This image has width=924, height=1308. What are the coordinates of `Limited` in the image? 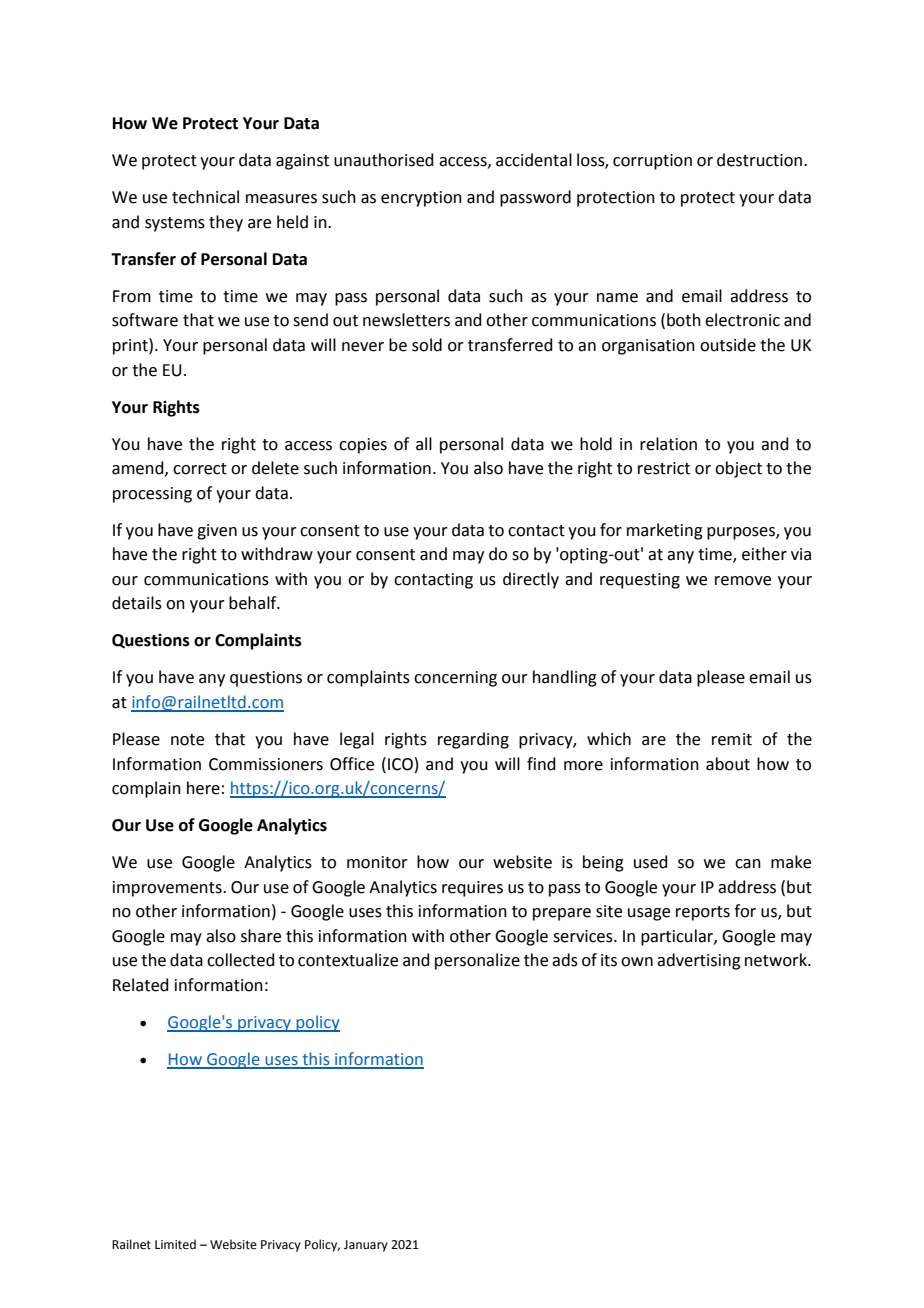 It's located at (175, 1244).
